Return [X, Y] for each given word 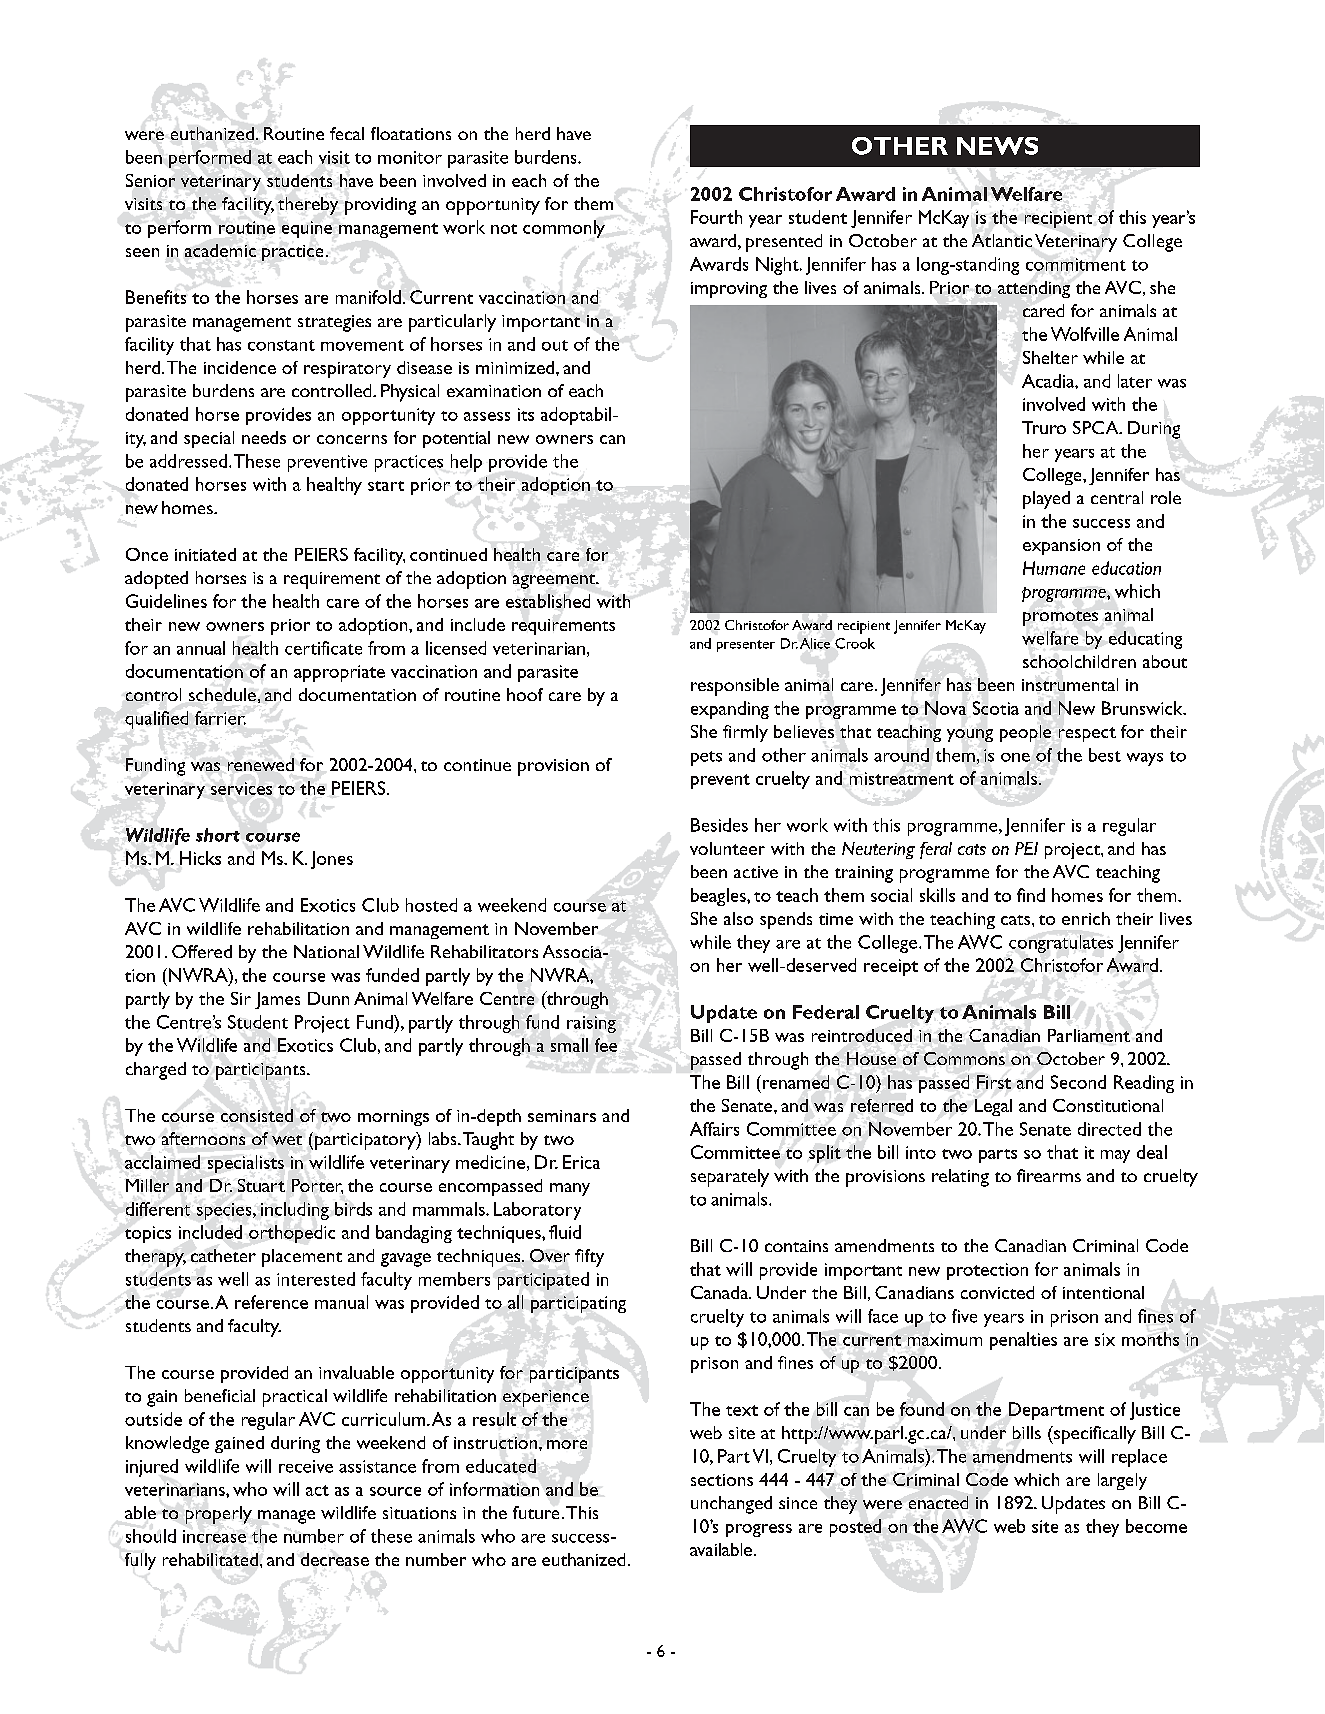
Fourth [716, 217]
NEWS [997, 146]
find [1031, 895]
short [218, 835]
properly [219, 1515]
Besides [719, 825]
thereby [308, 206]
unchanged [731, 1505]
